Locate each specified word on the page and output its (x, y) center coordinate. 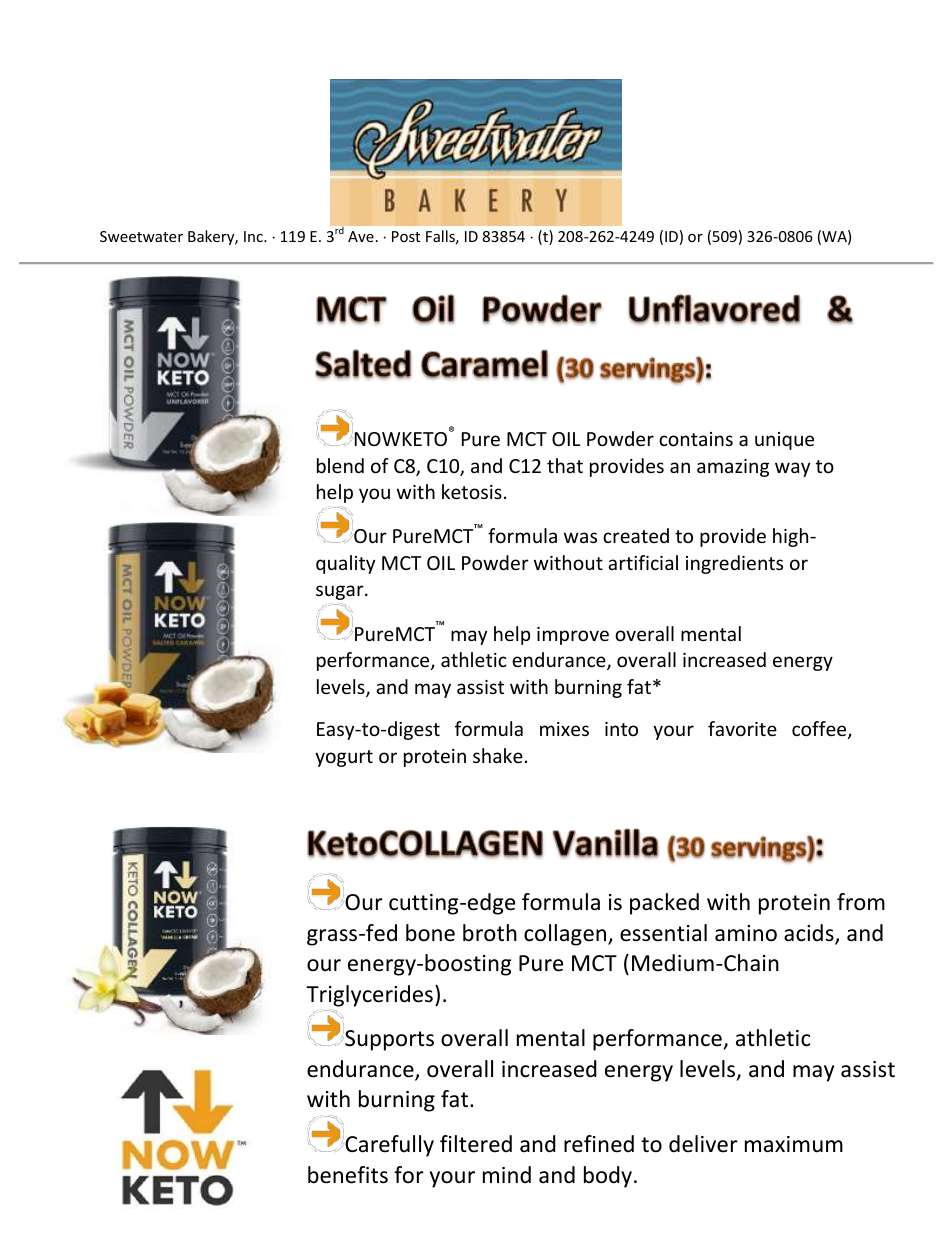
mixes (564, 729)
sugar (341, 592)
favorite (742, 728)
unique (784, 441)
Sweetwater (141, 236)
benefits (348, 1175)
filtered (476, 1144)
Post (406, 236)
